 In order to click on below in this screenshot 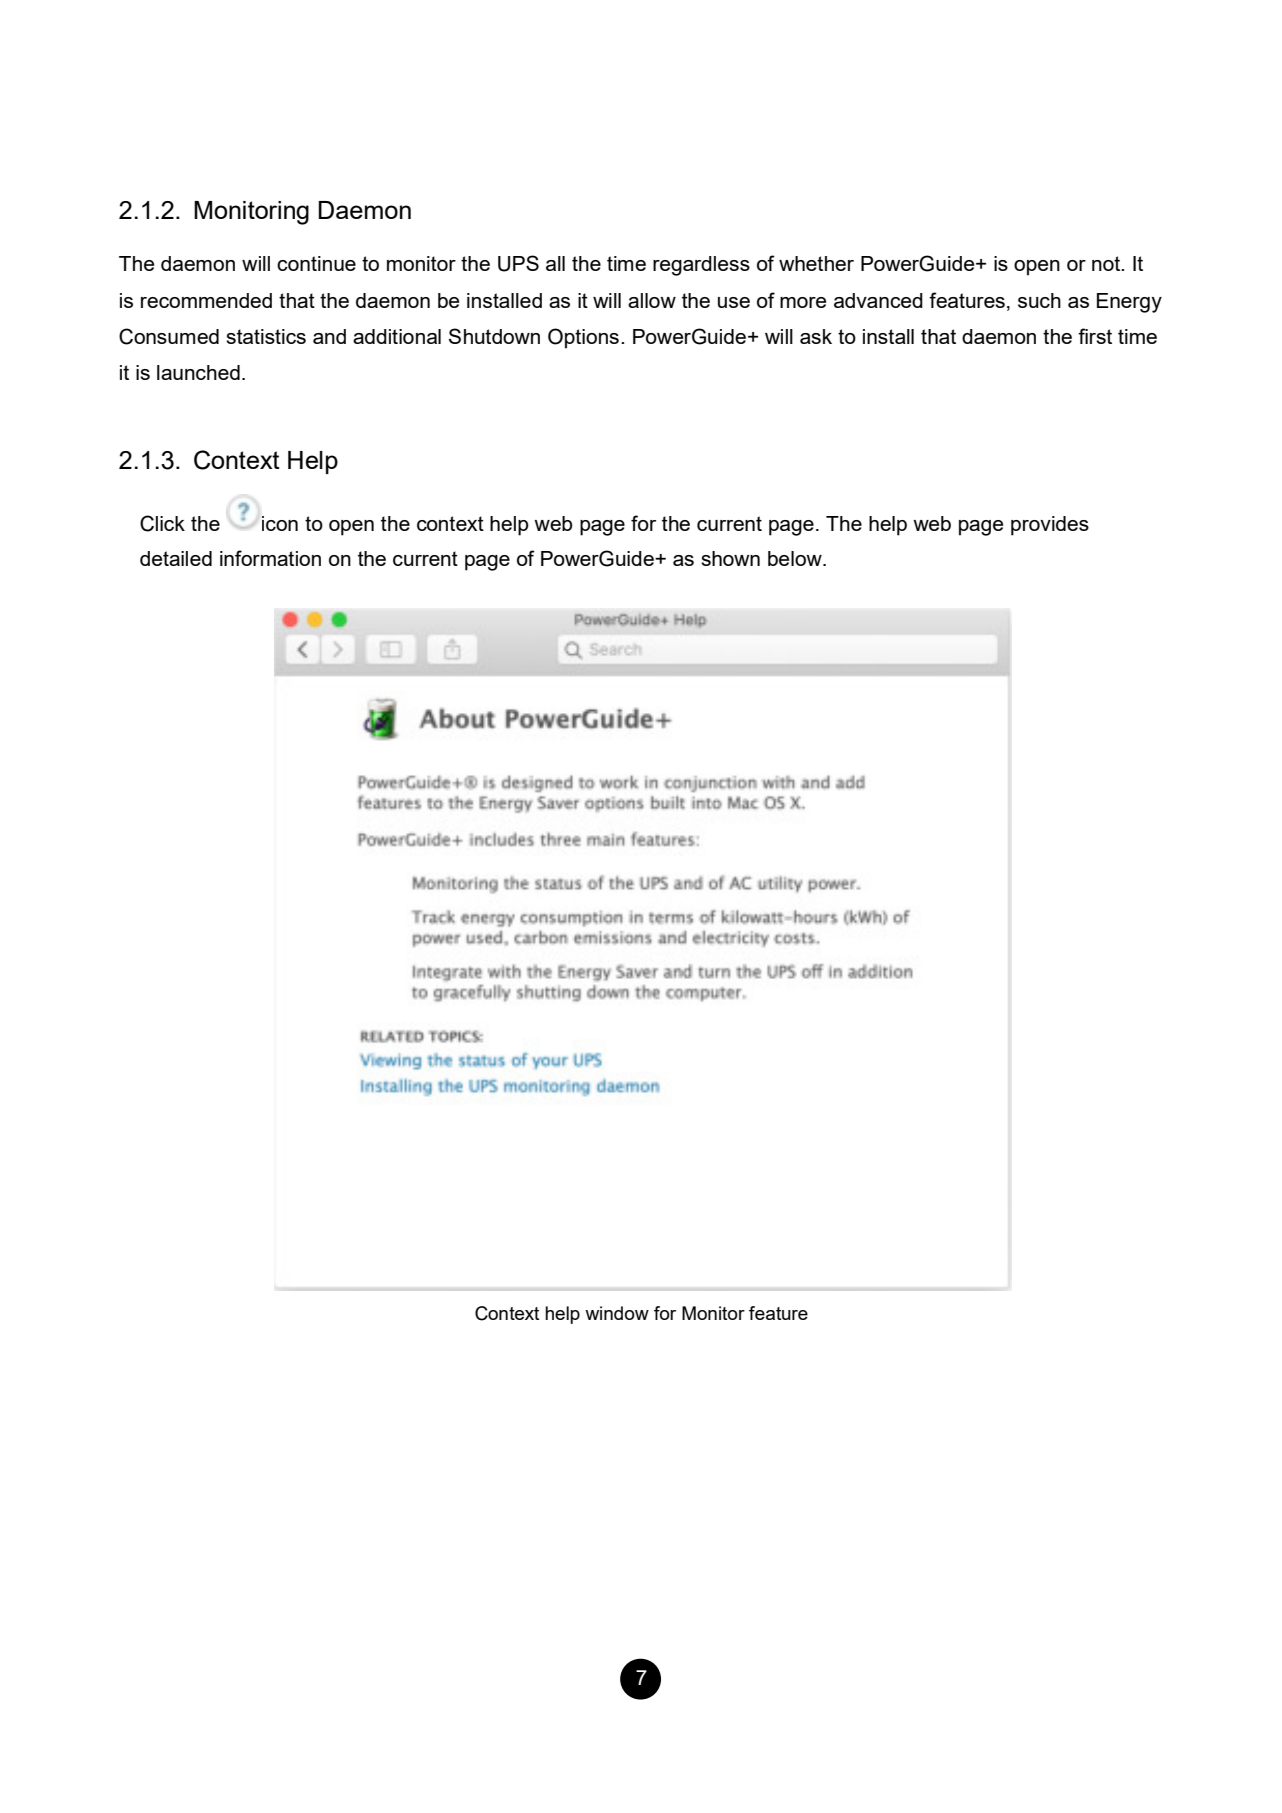, I will do `click(796, 558)`.
